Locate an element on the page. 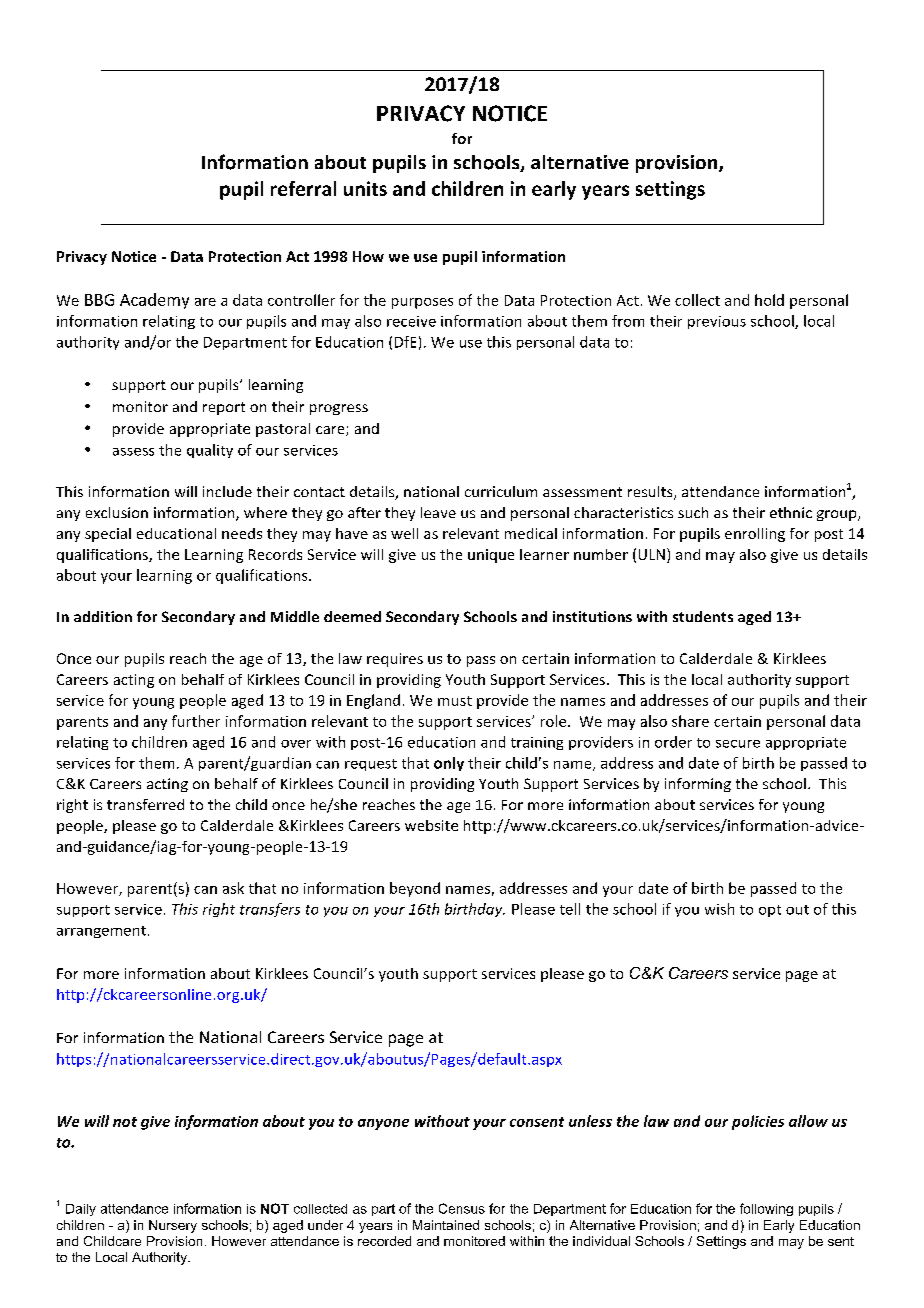 The height and width of the document is (1308, 924). Academy is located at coordinates (154, 301).
